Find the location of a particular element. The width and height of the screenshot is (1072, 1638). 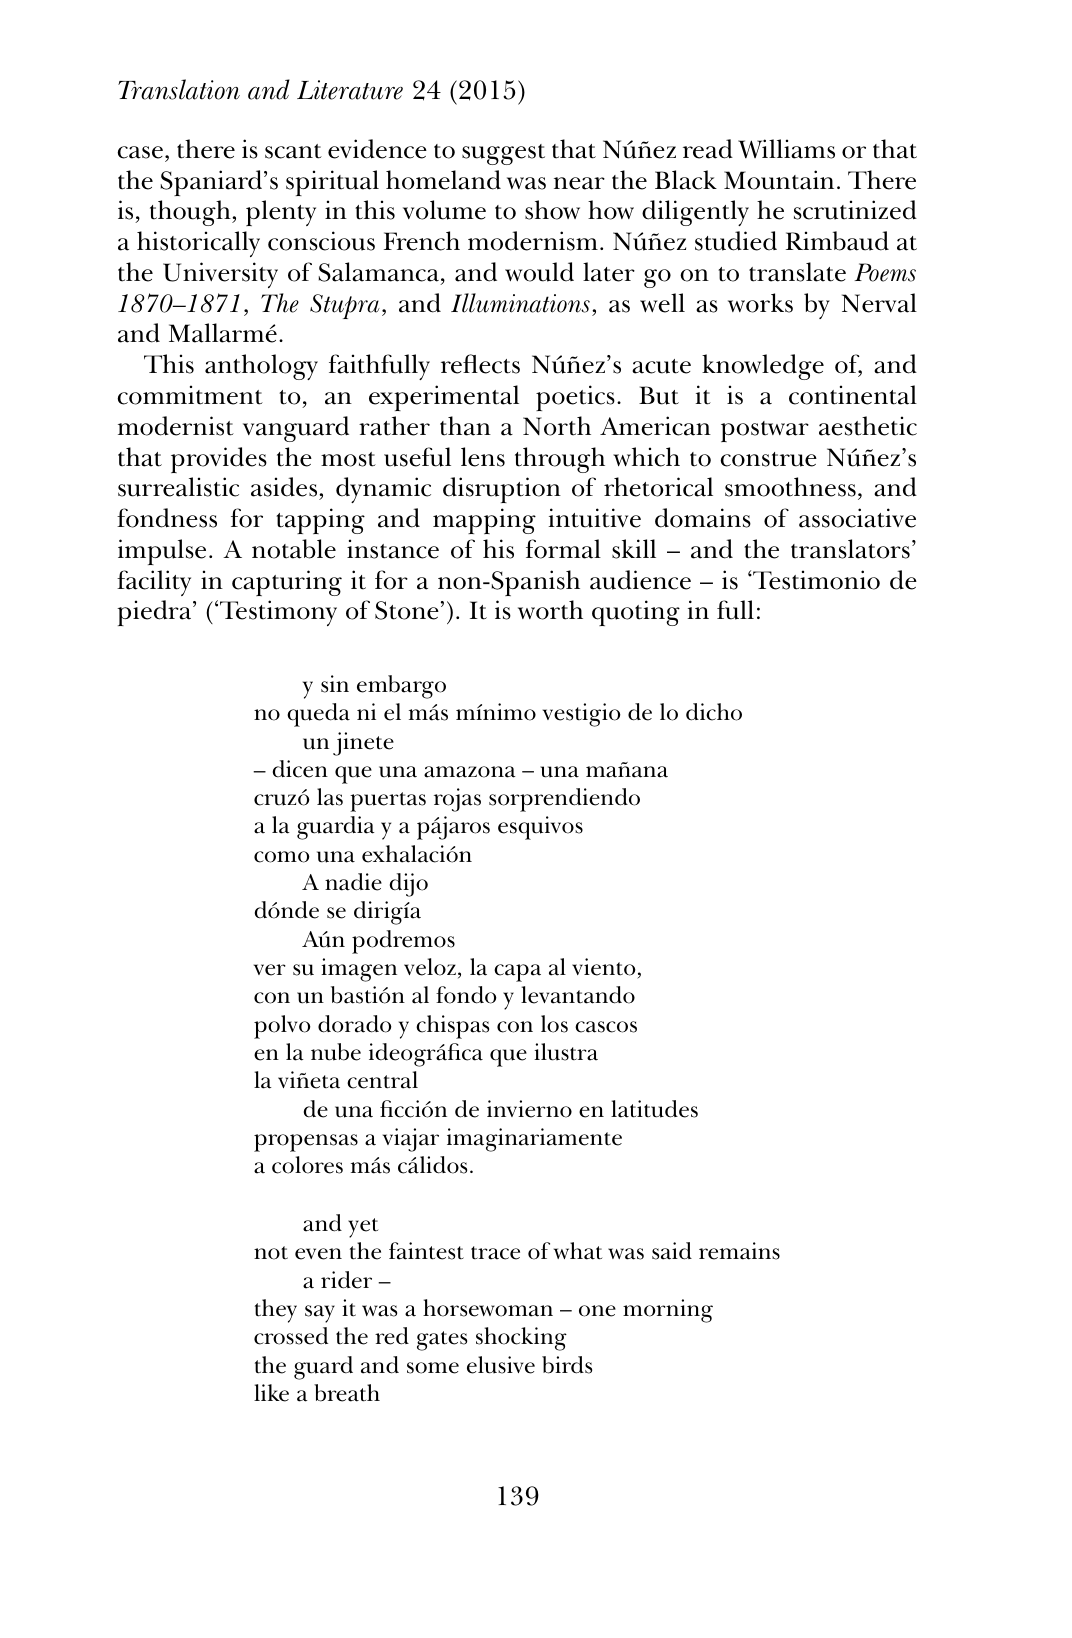

latitudes is located at coordinates (654, 1109).
